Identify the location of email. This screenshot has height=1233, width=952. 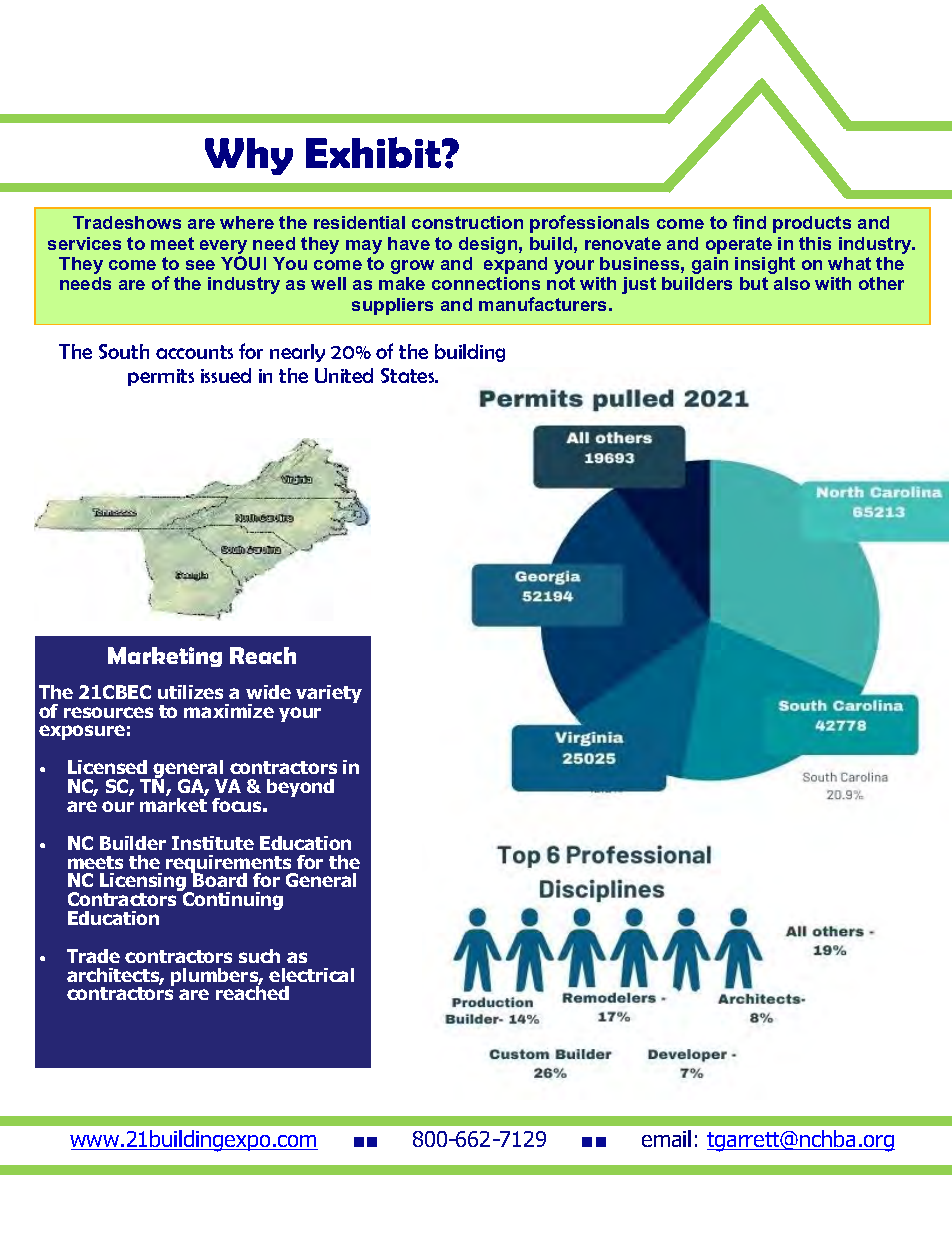
(666, 1138).
